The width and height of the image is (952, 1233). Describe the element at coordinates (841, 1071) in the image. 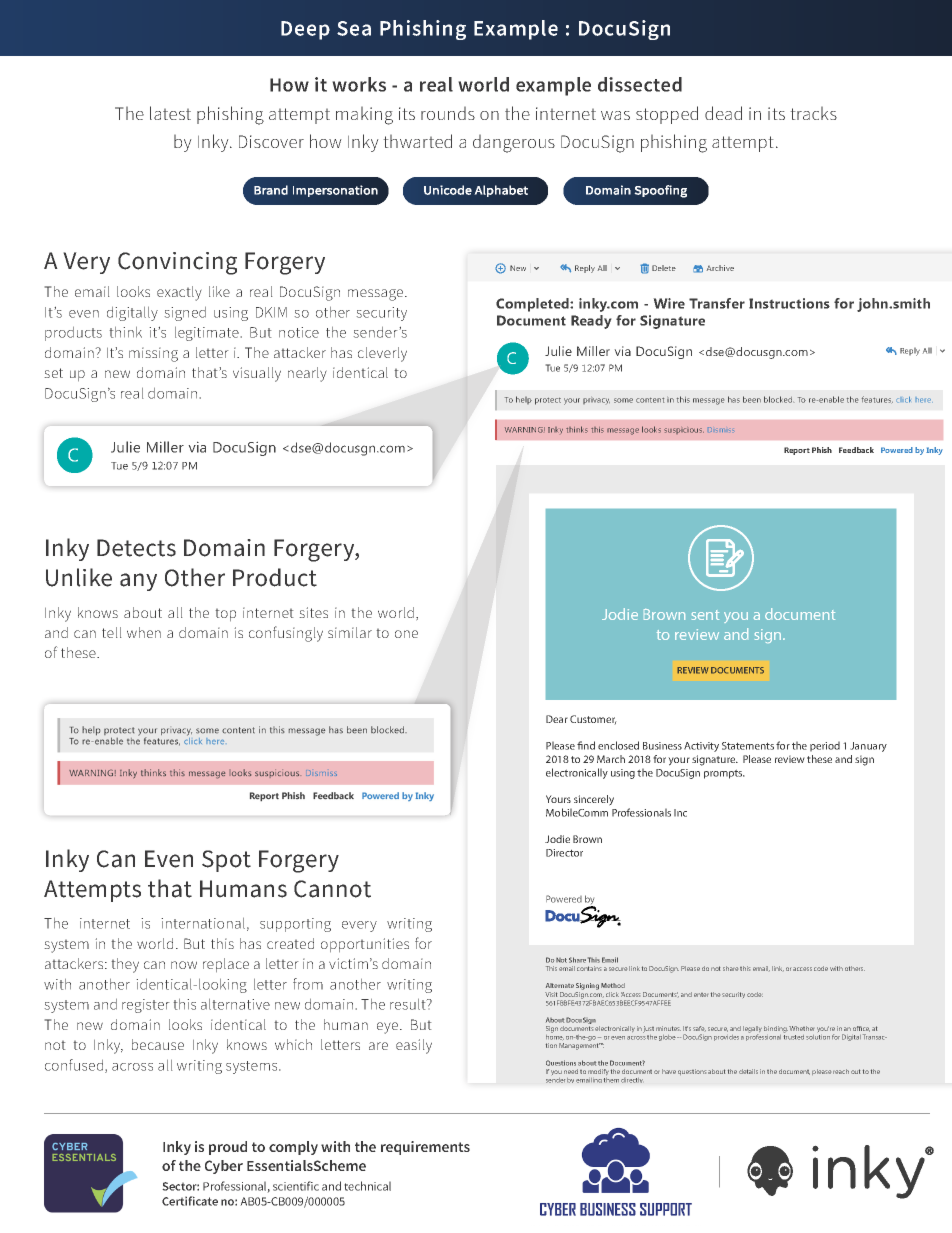

I see `reach` at that location.
